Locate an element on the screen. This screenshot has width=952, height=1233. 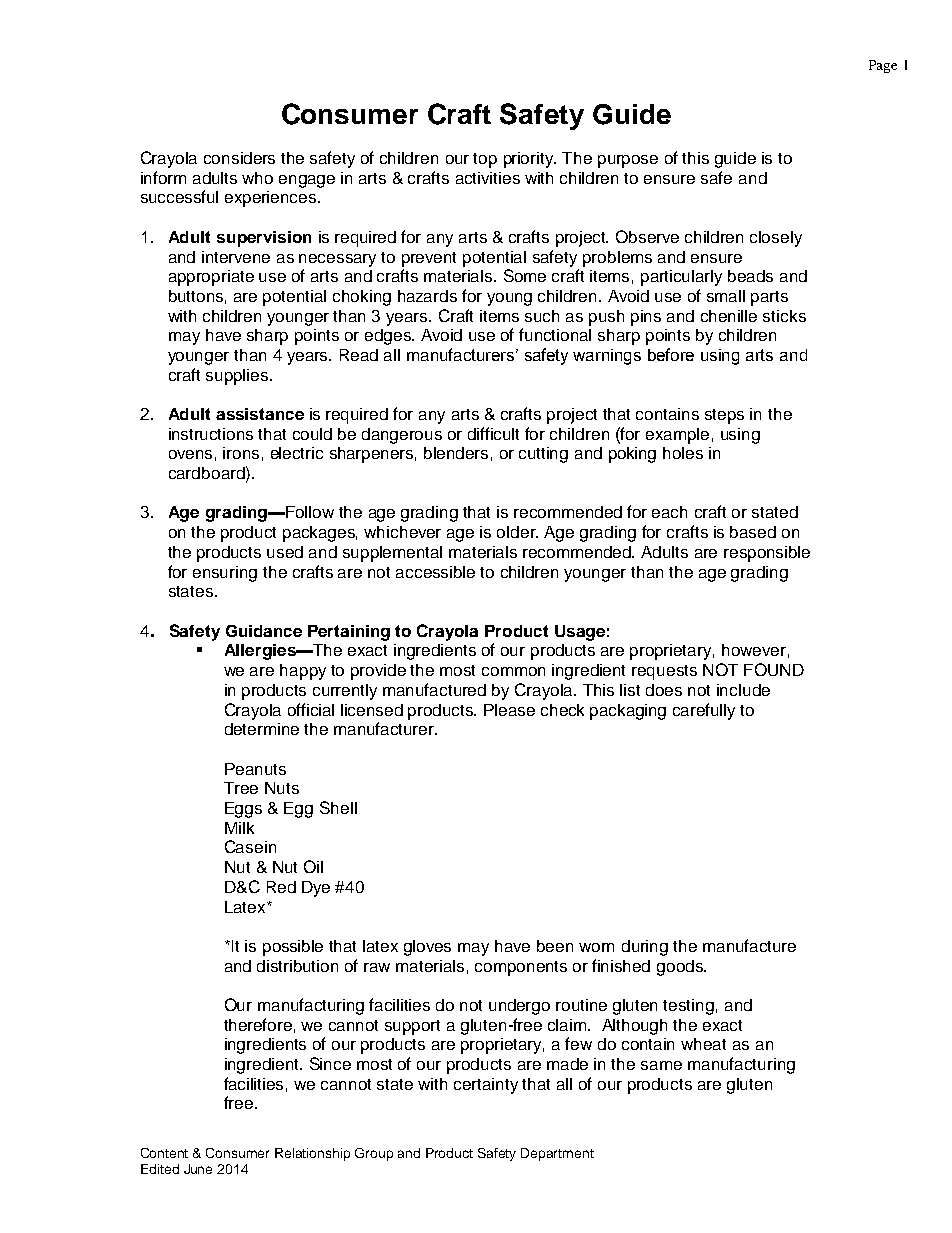
June is located at coordinates (198, 1169).
